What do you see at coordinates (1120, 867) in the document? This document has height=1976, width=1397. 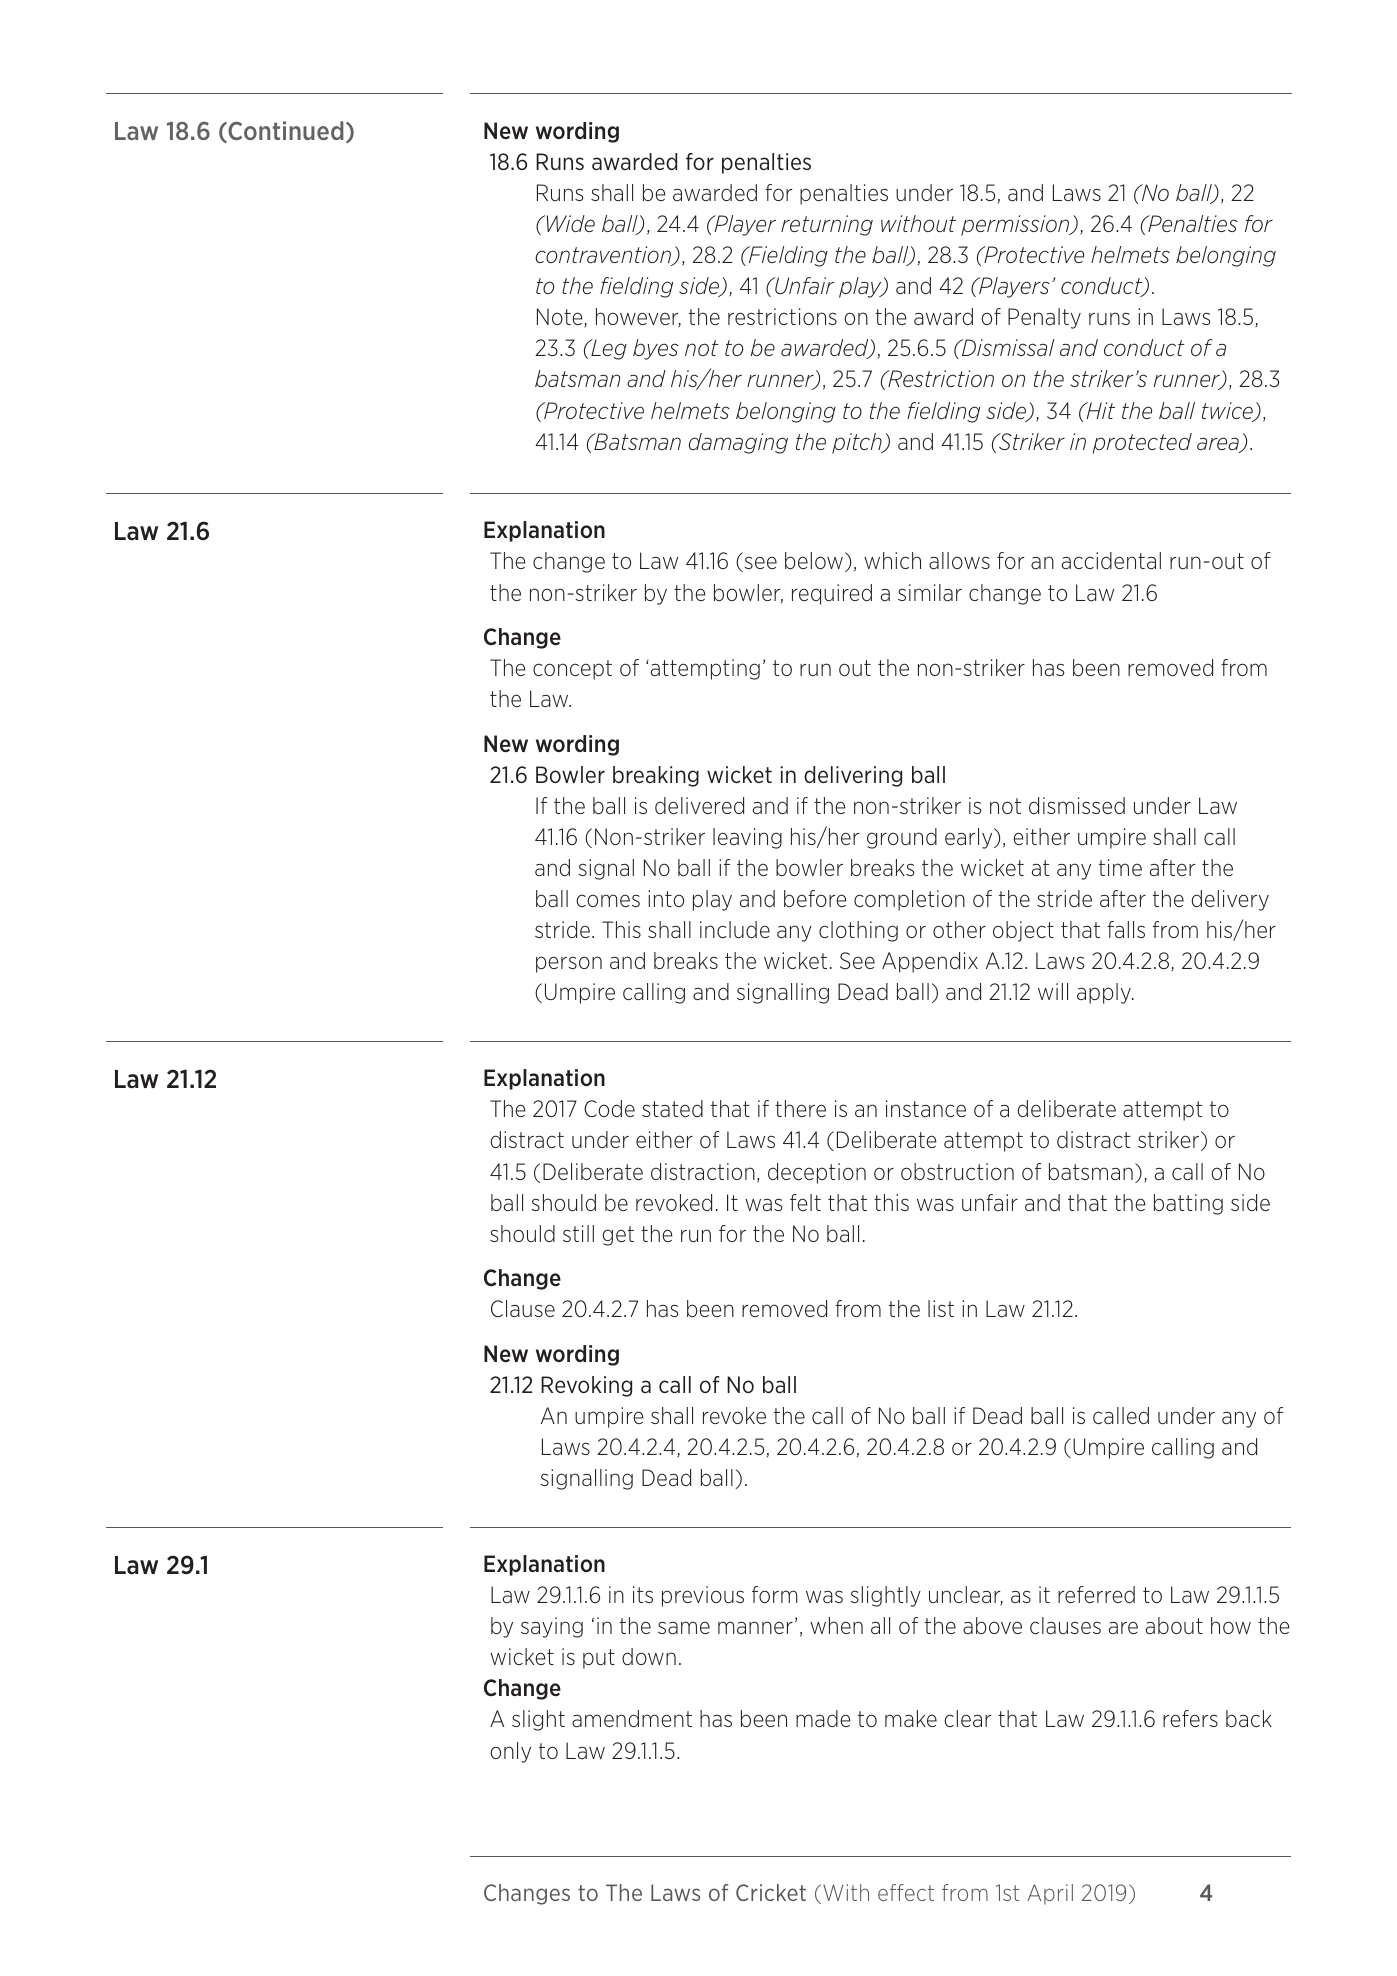 I see `time` at bounding box center [1120, 867].
